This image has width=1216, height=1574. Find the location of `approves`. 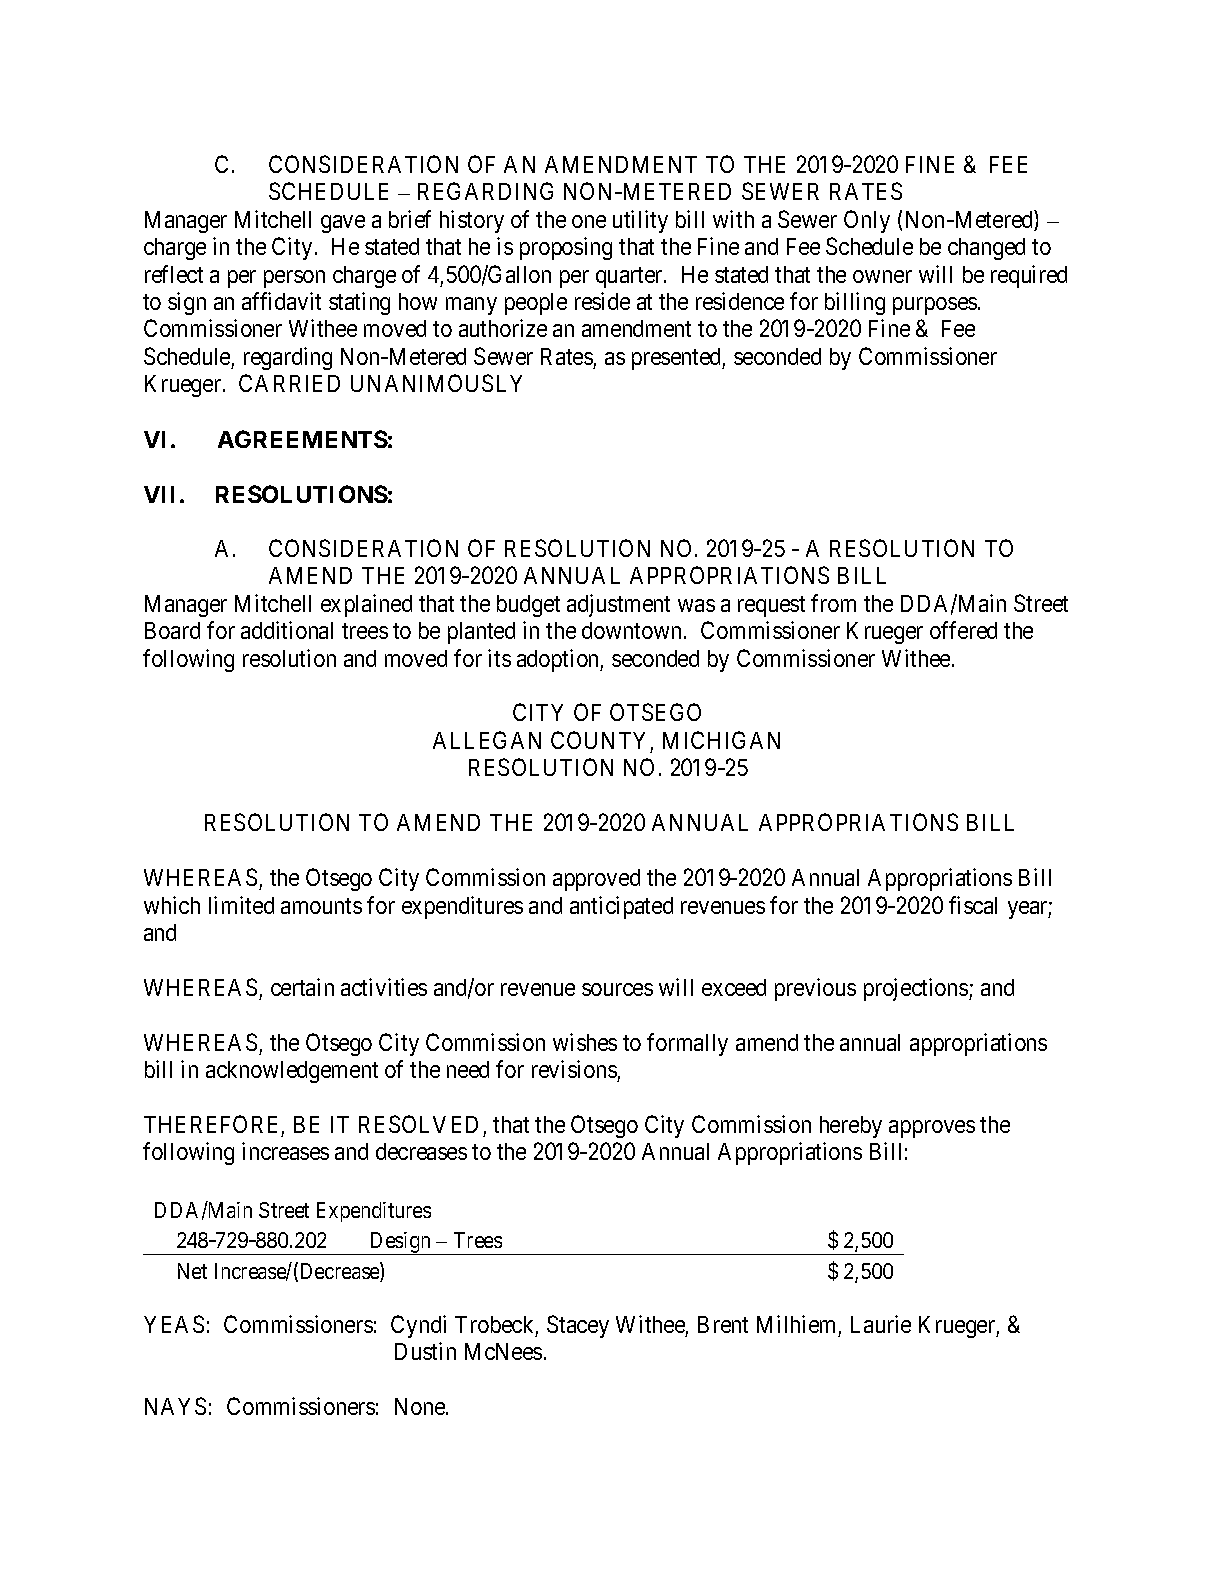

approves is located at coordinates (932, 1129).
